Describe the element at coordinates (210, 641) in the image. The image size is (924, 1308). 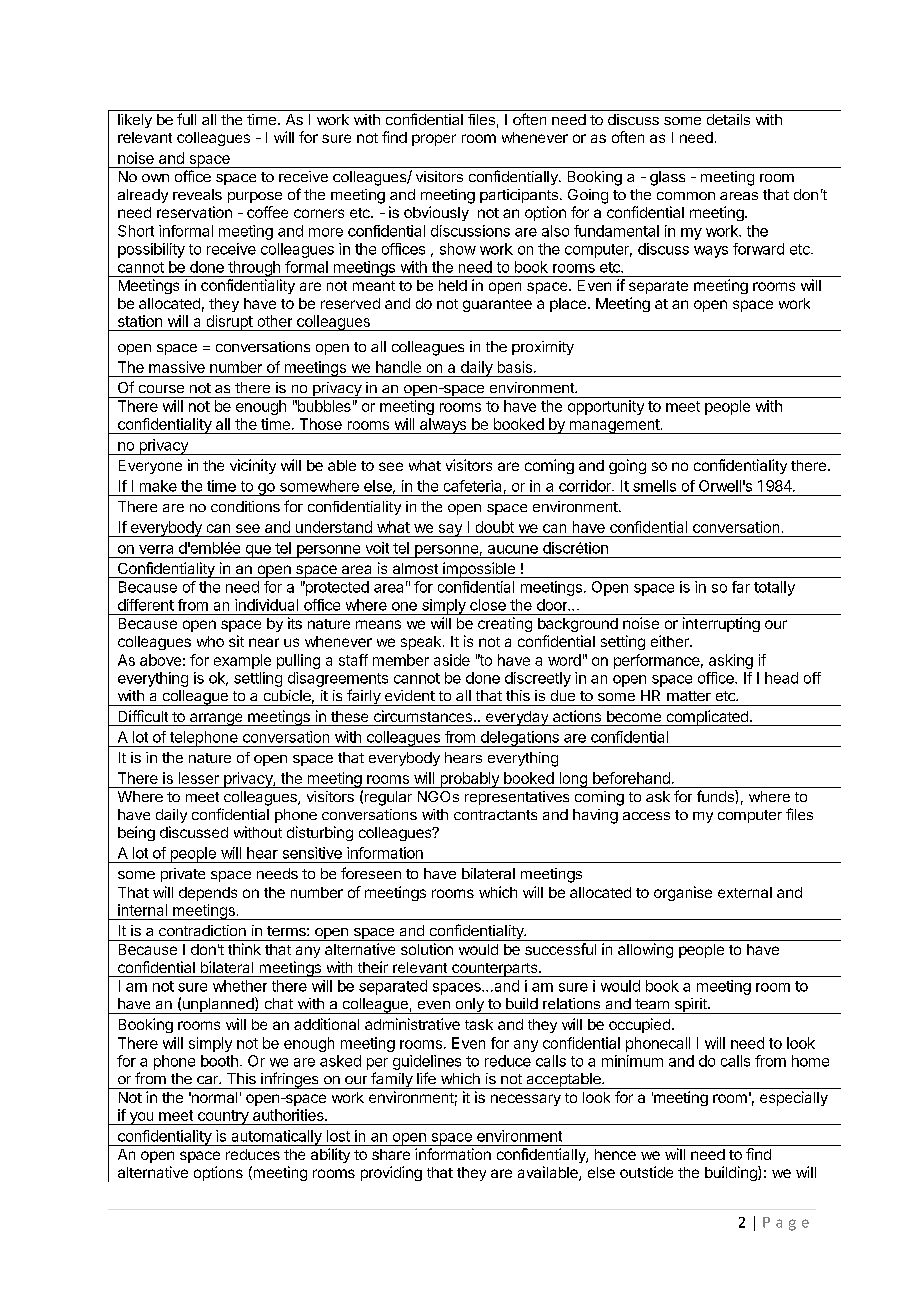
I see `who` at that location.
